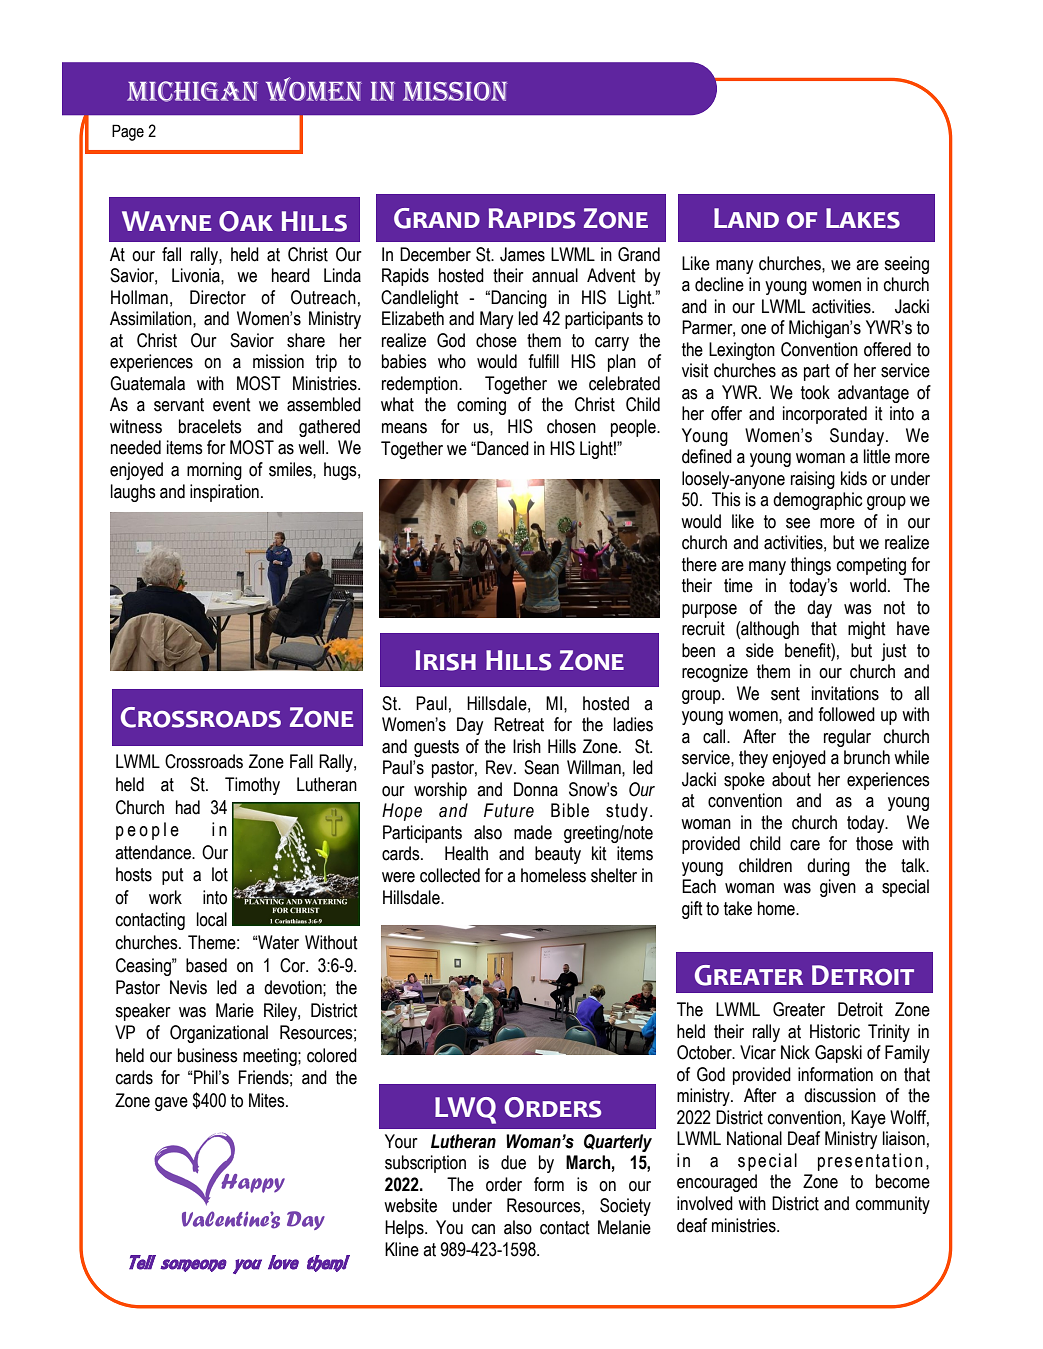  What do you see at coordinates (481, 406) in the screenshot?
I see `coming` at bounding box center [481, 406].
